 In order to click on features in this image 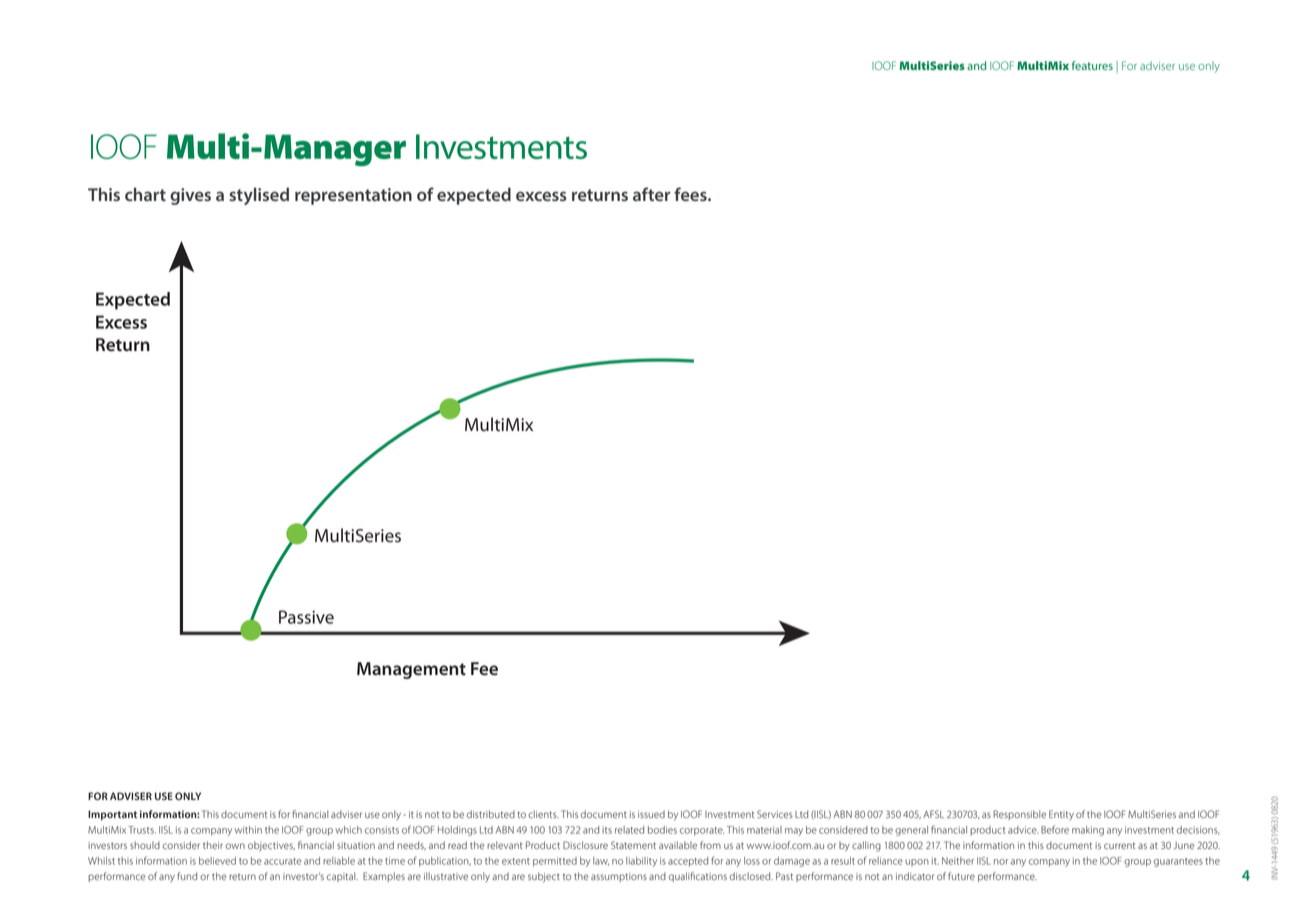, I will do `click(1092, 65)`.
